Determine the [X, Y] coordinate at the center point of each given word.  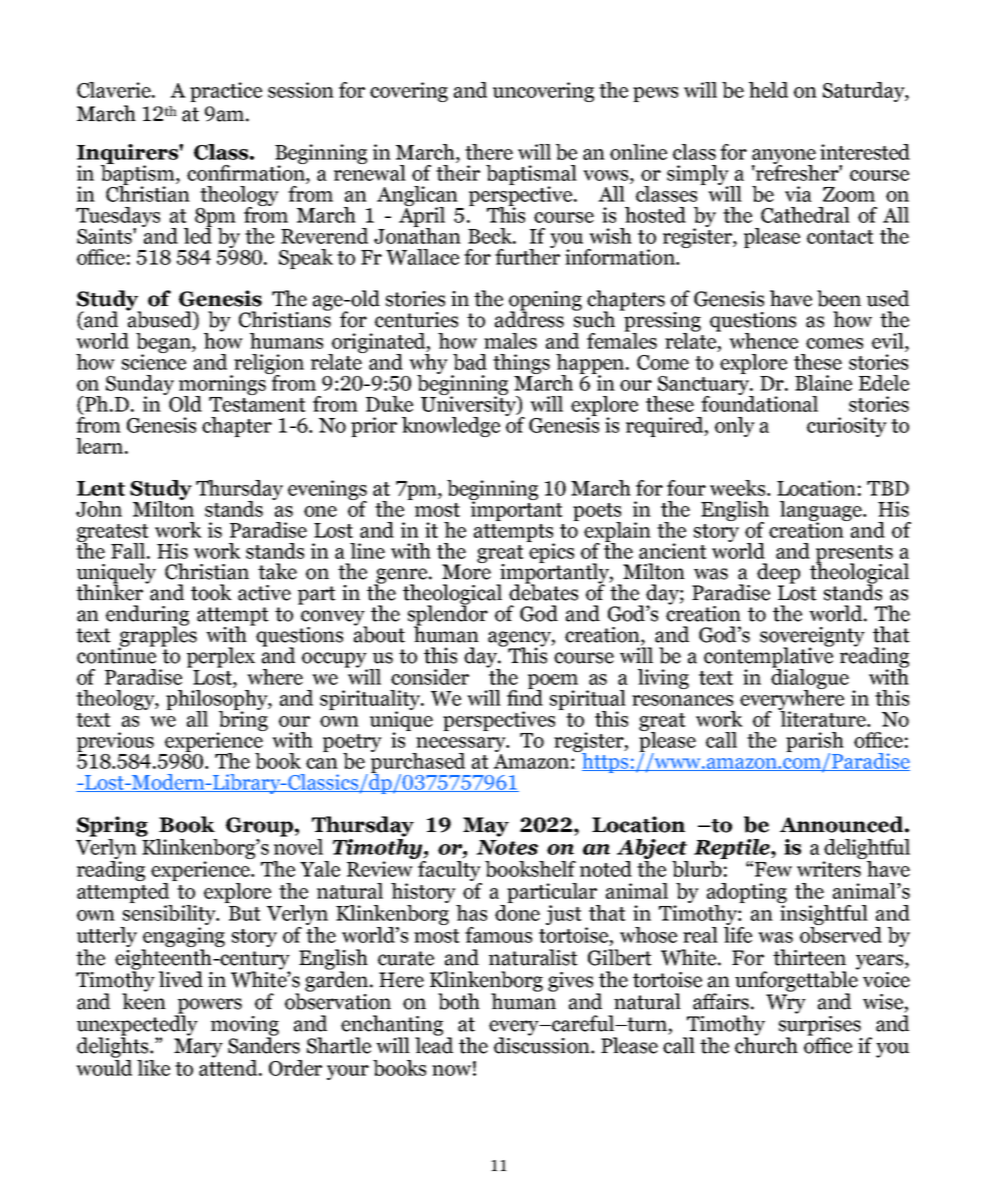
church [766, 1044]
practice [226, 92]
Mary [198, 1048]
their [458, 171]
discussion [543, 1044]
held [768, 90]
